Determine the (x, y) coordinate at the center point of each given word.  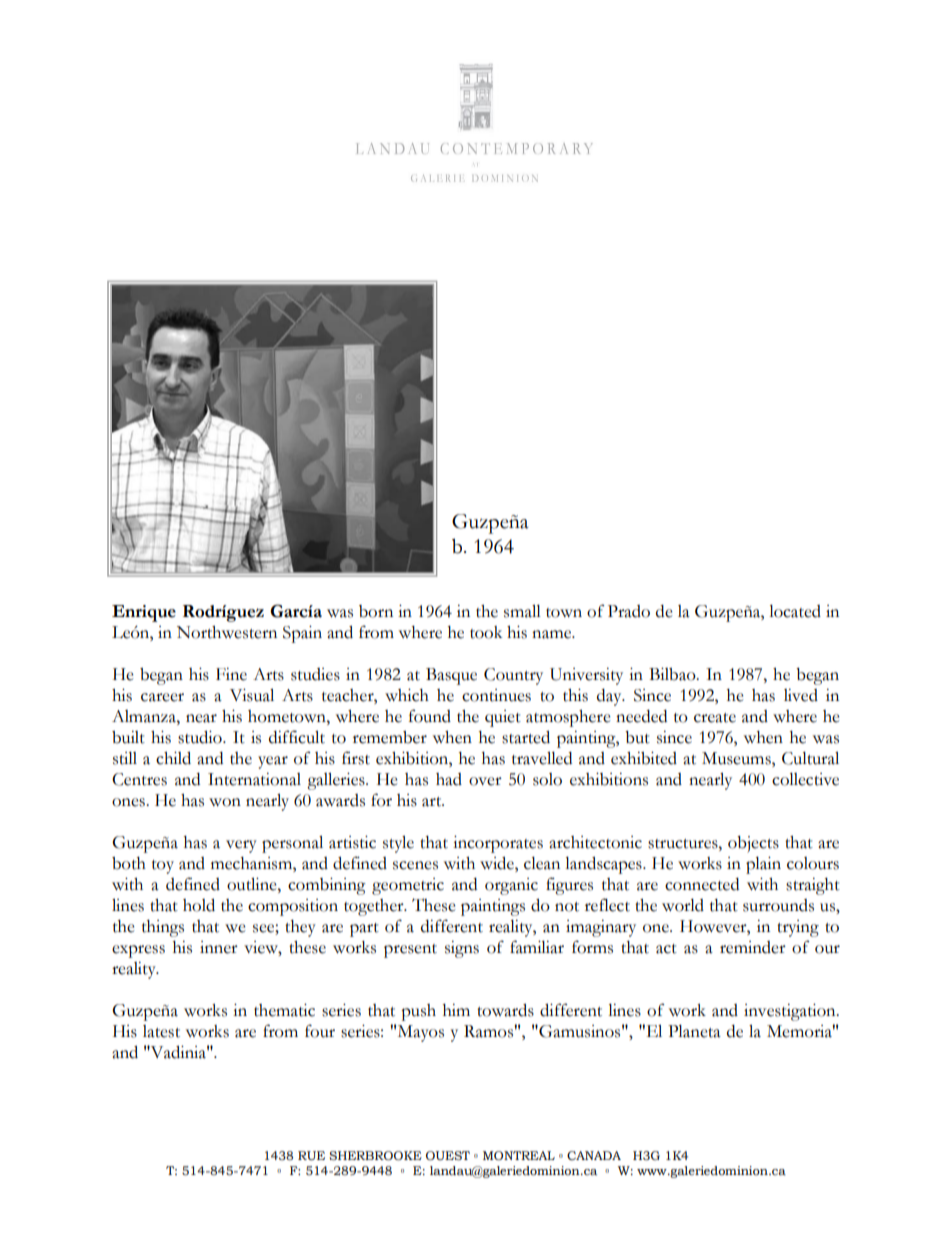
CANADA (594, 1155)
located (795, 611)
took (486, 632)
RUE (311, 1156)
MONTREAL (519, 1156)
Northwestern (227, 632)
